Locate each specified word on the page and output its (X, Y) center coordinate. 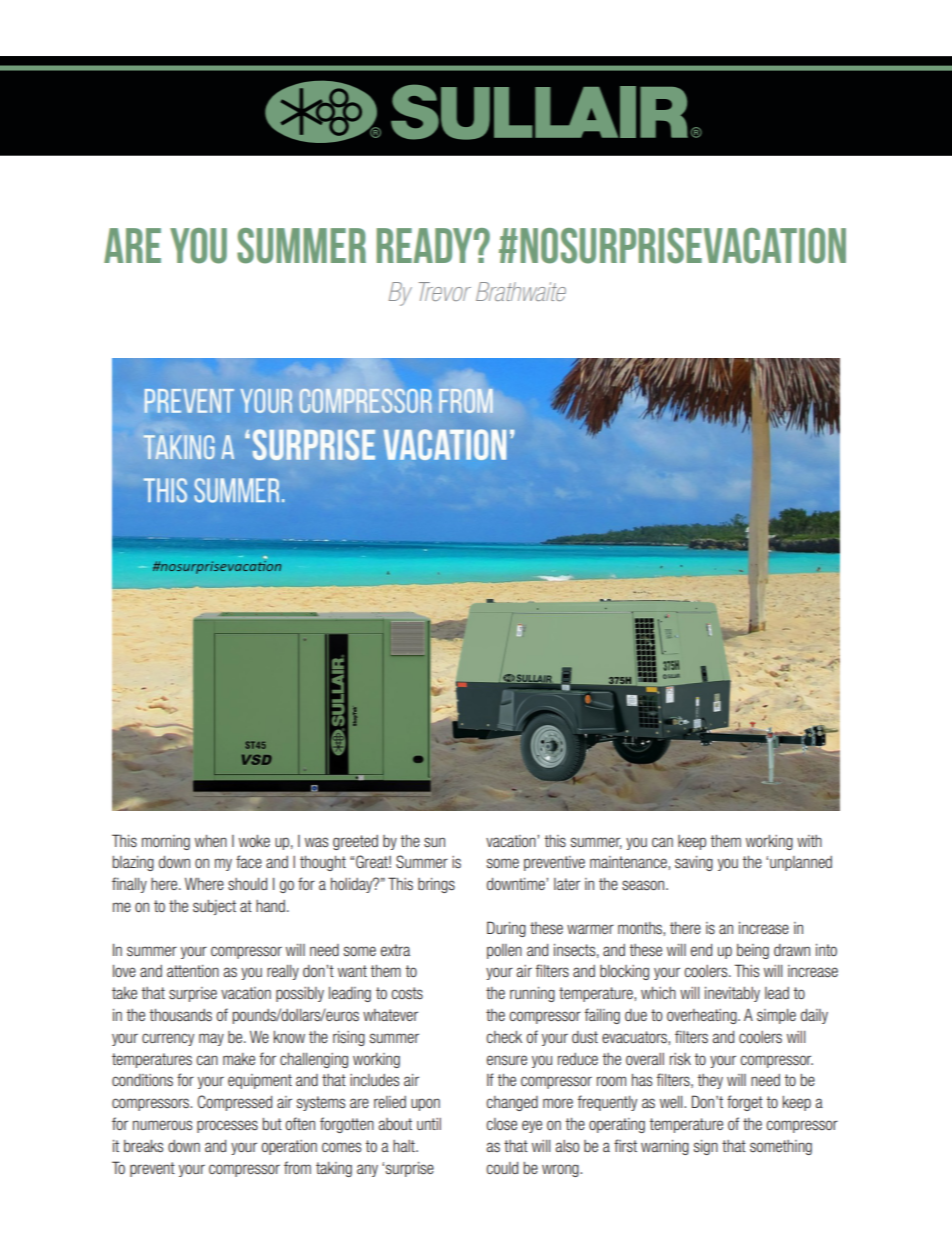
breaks (143, 1146)
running (532, 994)
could (502, 1168)
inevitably (732, 994)
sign (706, 1147)
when (211, 841)
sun (434, 842)
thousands (180, 1015)
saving (694, 863)
